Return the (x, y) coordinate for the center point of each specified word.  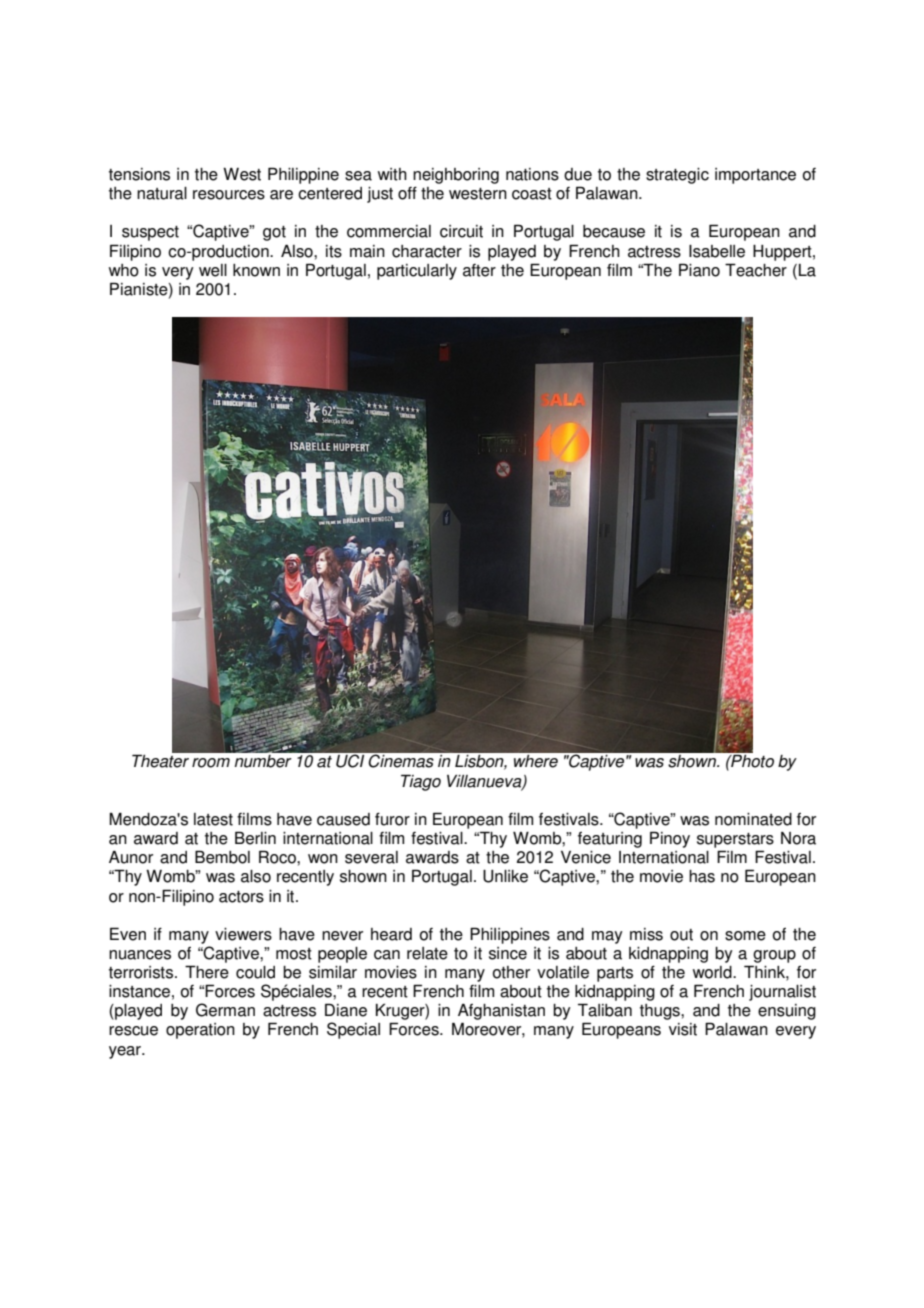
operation (200, 1031)
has (702, 876)
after (479, 270)
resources (229, 195)
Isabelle (717, 251)
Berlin (255, 838)
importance (755, 176)
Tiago (421, 782)
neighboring (456, 176)
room (211, 763)
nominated (753, 819)
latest (213, 819)
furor (392, 819)
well (213, 270)
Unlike (505, 876)
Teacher (756, 270)
